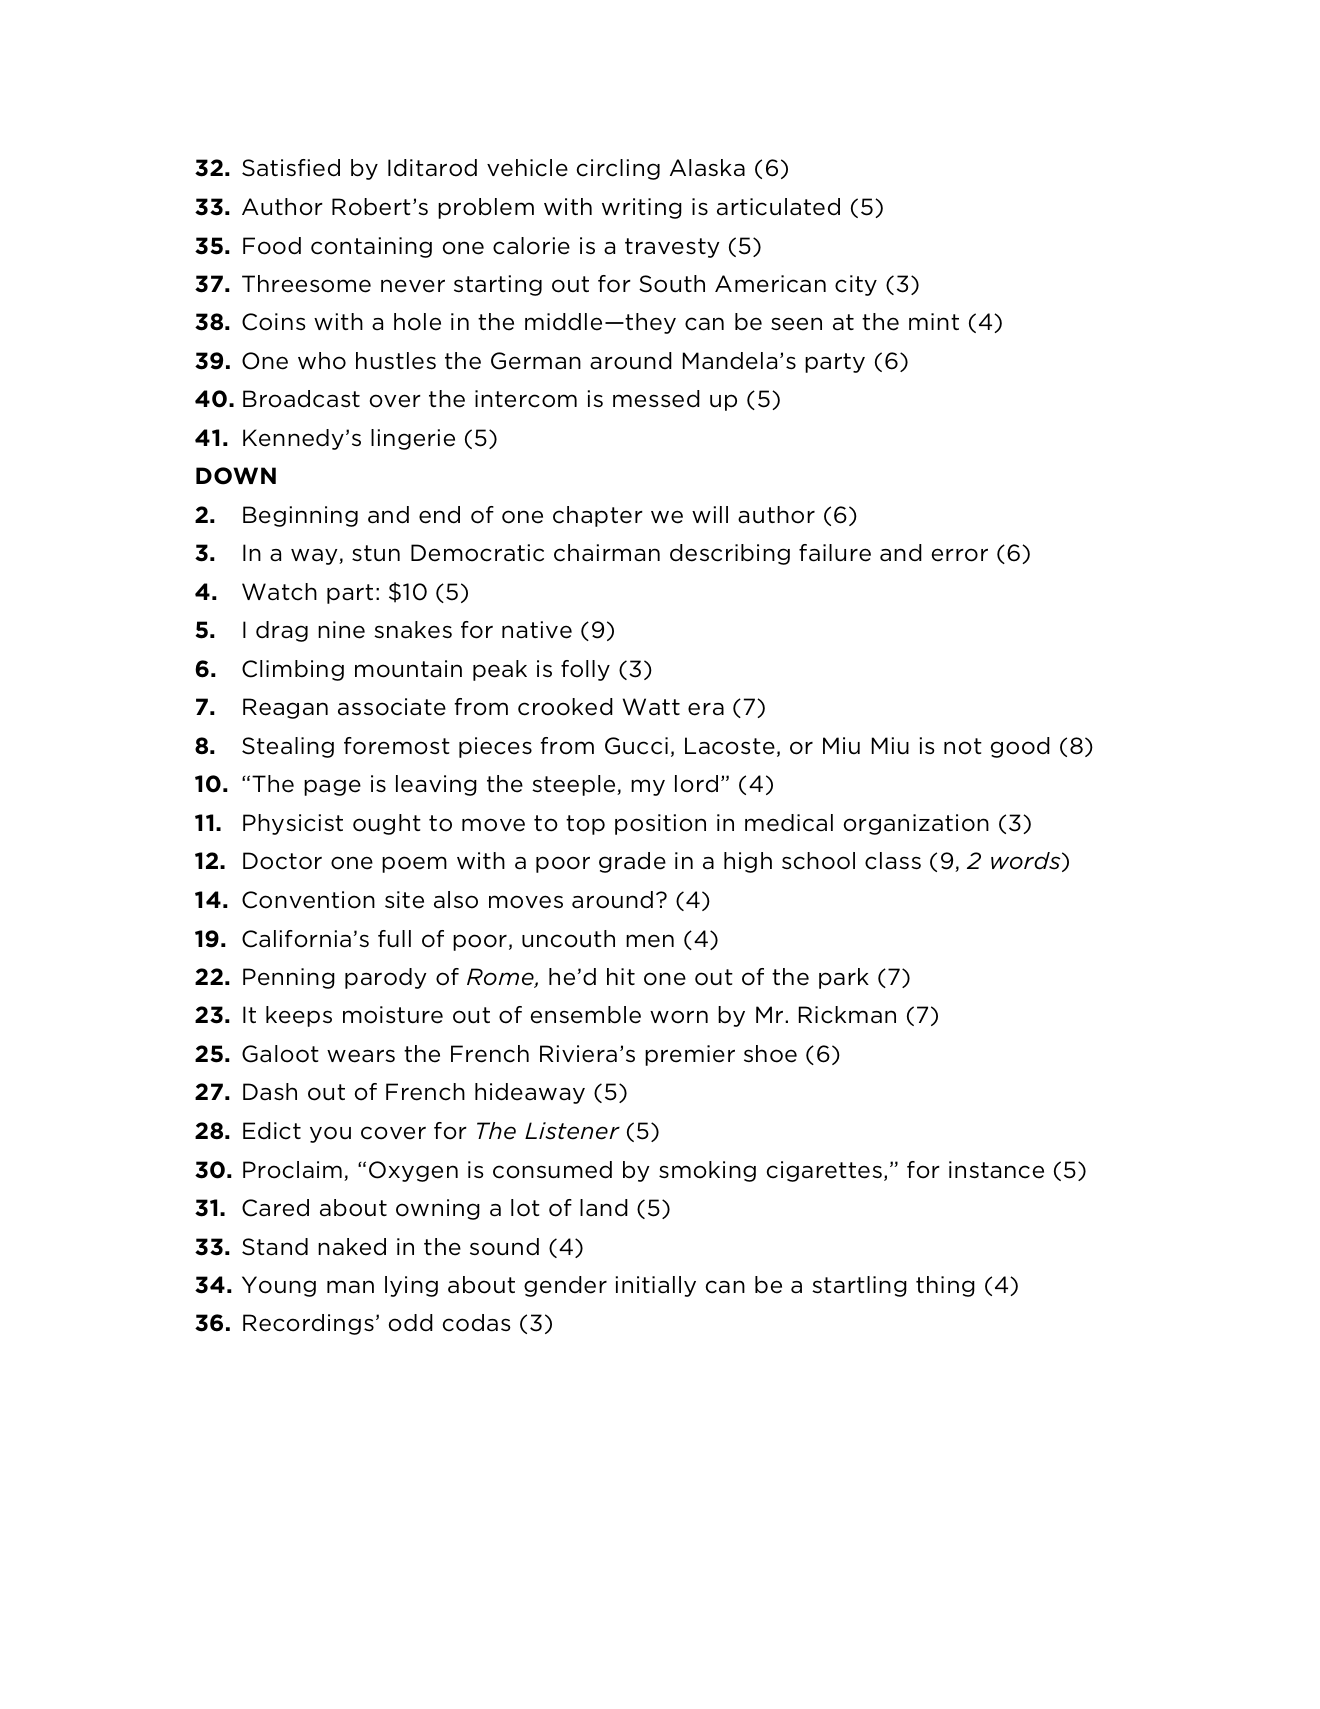 The image size is (1320, 1709). I want to click on Convention, so click(308, 900).
